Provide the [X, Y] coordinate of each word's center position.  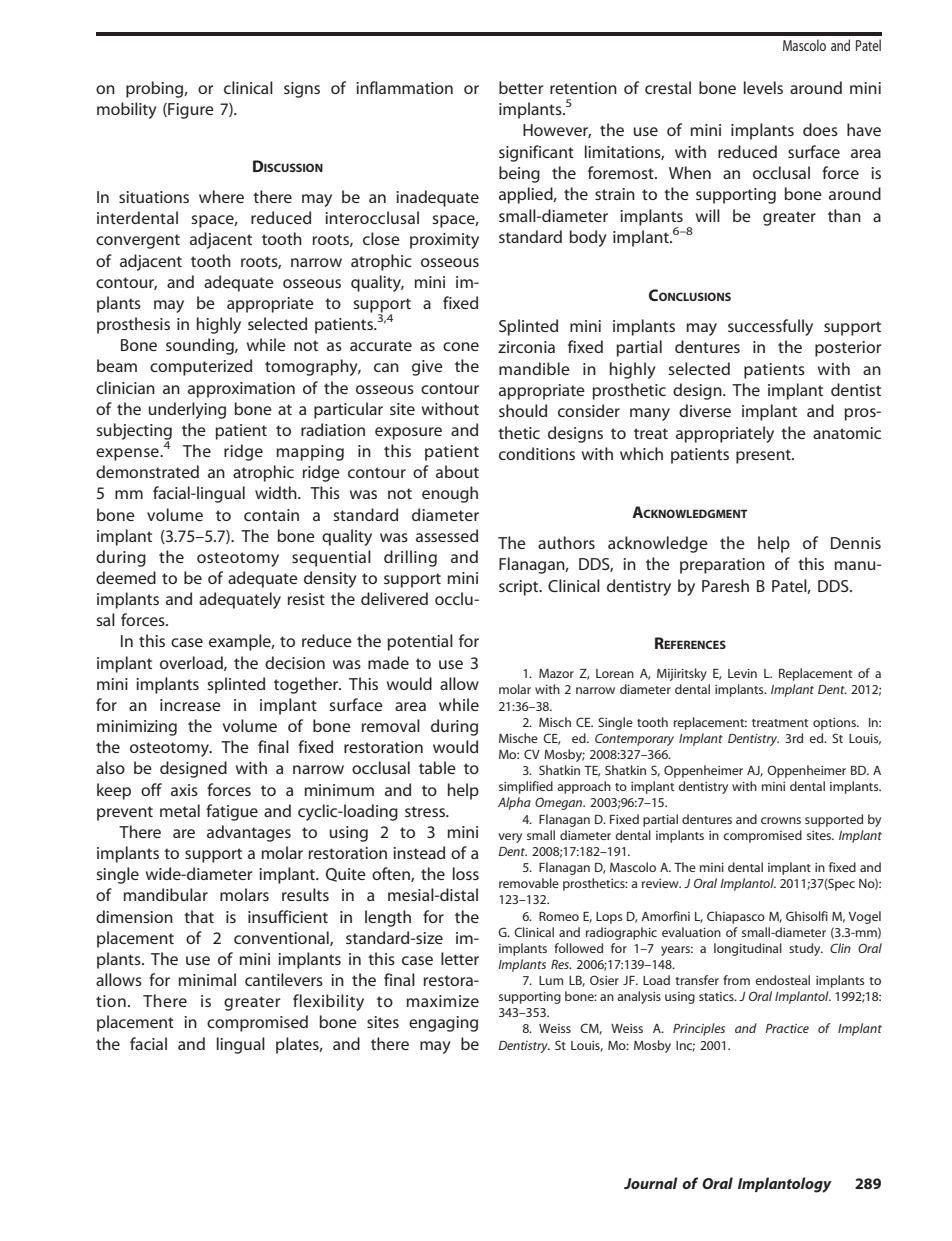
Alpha [514, 803]
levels [763, 87]
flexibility [328, 1002]
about [457, 471]
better [521, 87]
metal [180, 810]
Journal [651, 1183]
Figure [190, 111]
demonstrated [147, 471]
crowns [781, 820]
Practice [787, 1028]
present [764, 456]
